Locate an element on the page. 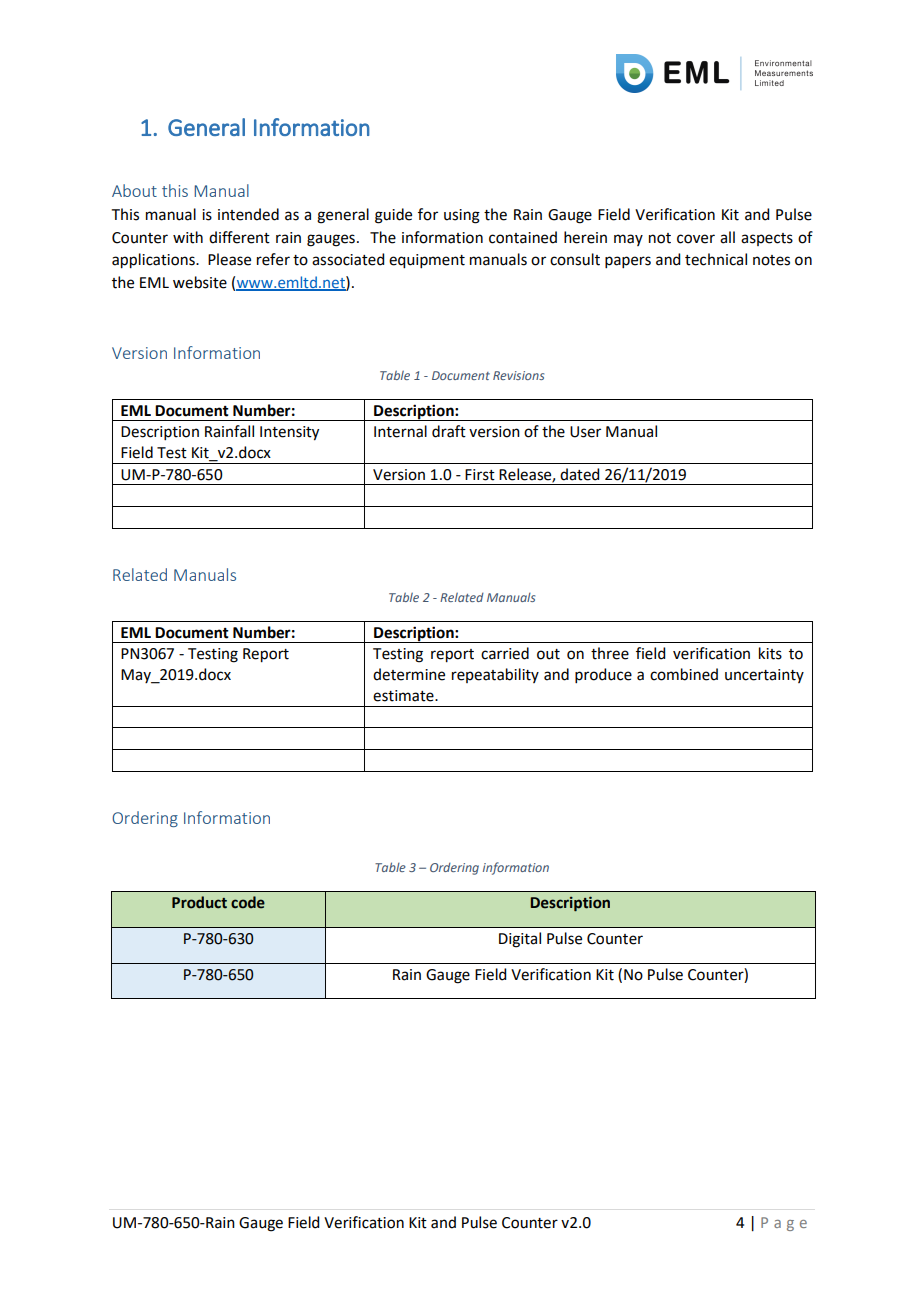 The width and height of the document is (924, 1308). draft is located at coordinates (449, 431).
